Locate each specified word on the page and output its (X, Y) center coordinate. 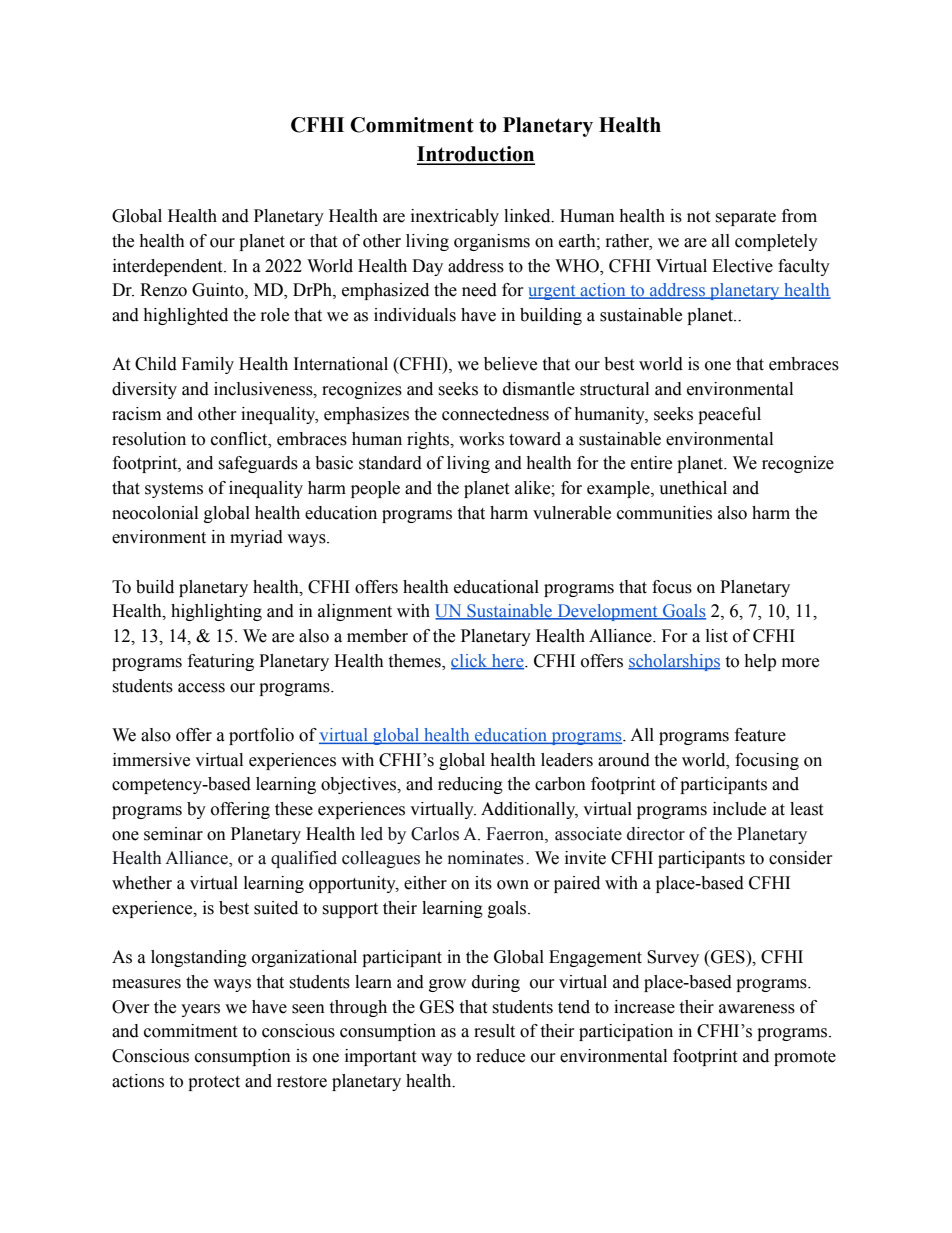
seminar (173, 834)
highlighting (216, 612)
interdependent (169, 267)
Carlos (435, 834)
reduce (500, 1056)
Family (208, 365)
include (739, 809)
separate (745, 218)
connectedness (495, 414)
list (717, 636)
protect (214, 1083)
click (470, 662)
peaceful (729, 415)
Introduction (476, 155)
